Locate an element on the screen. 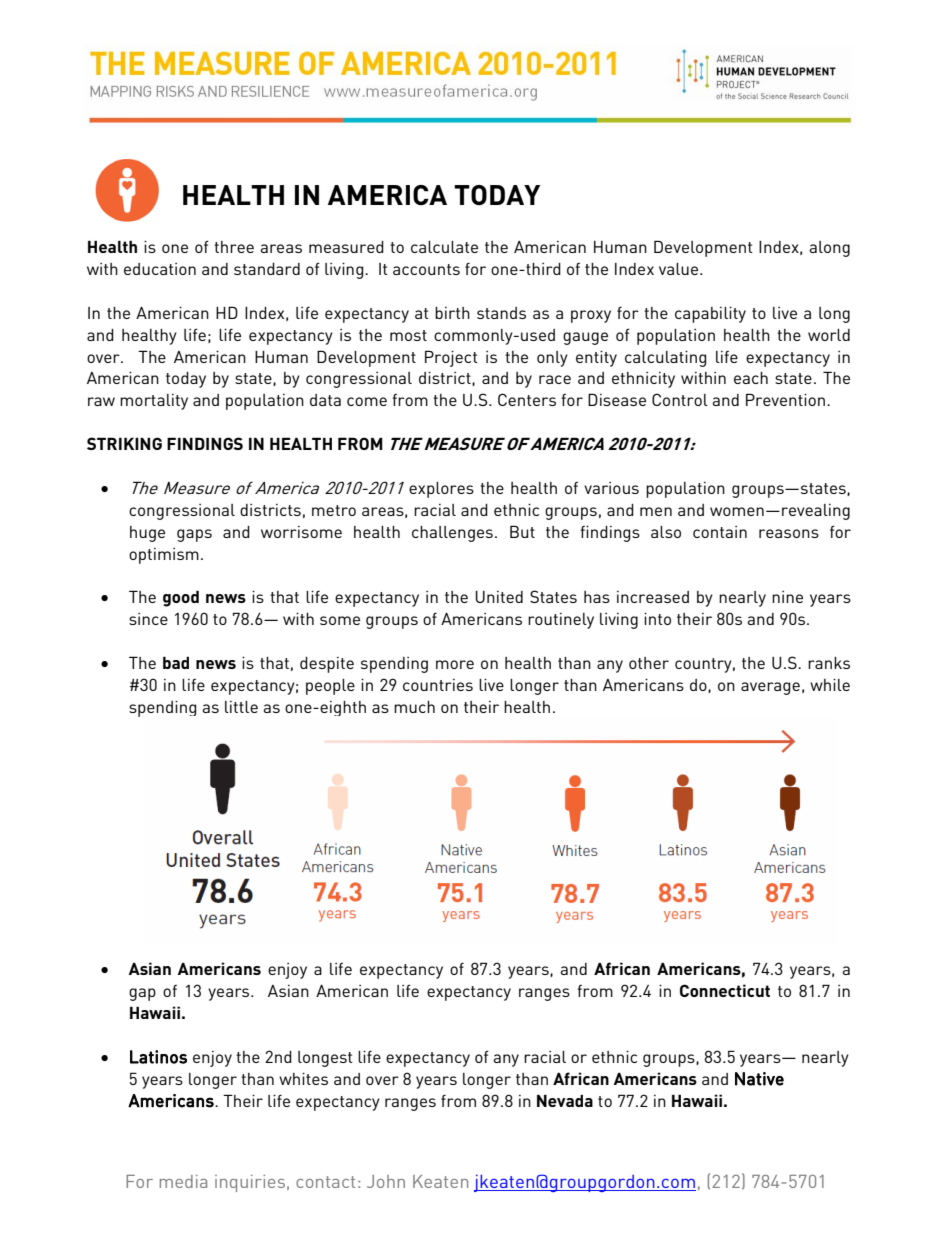 The image size is (952, 1233). contain is located at coordinates (720, 532).
